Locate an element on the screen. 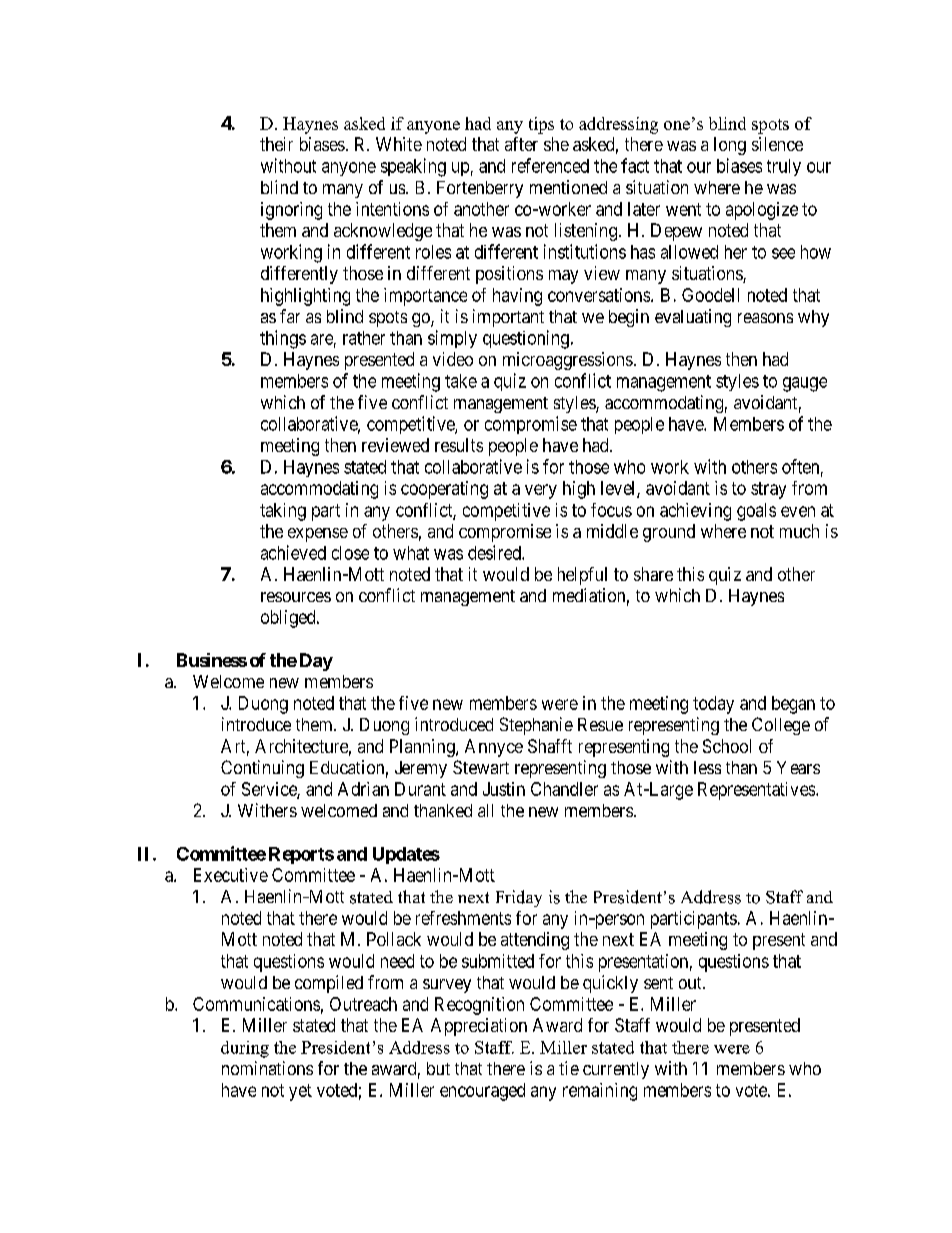 This screenshot has width=952, height=1233. their is located at coordinates (276, 144).
